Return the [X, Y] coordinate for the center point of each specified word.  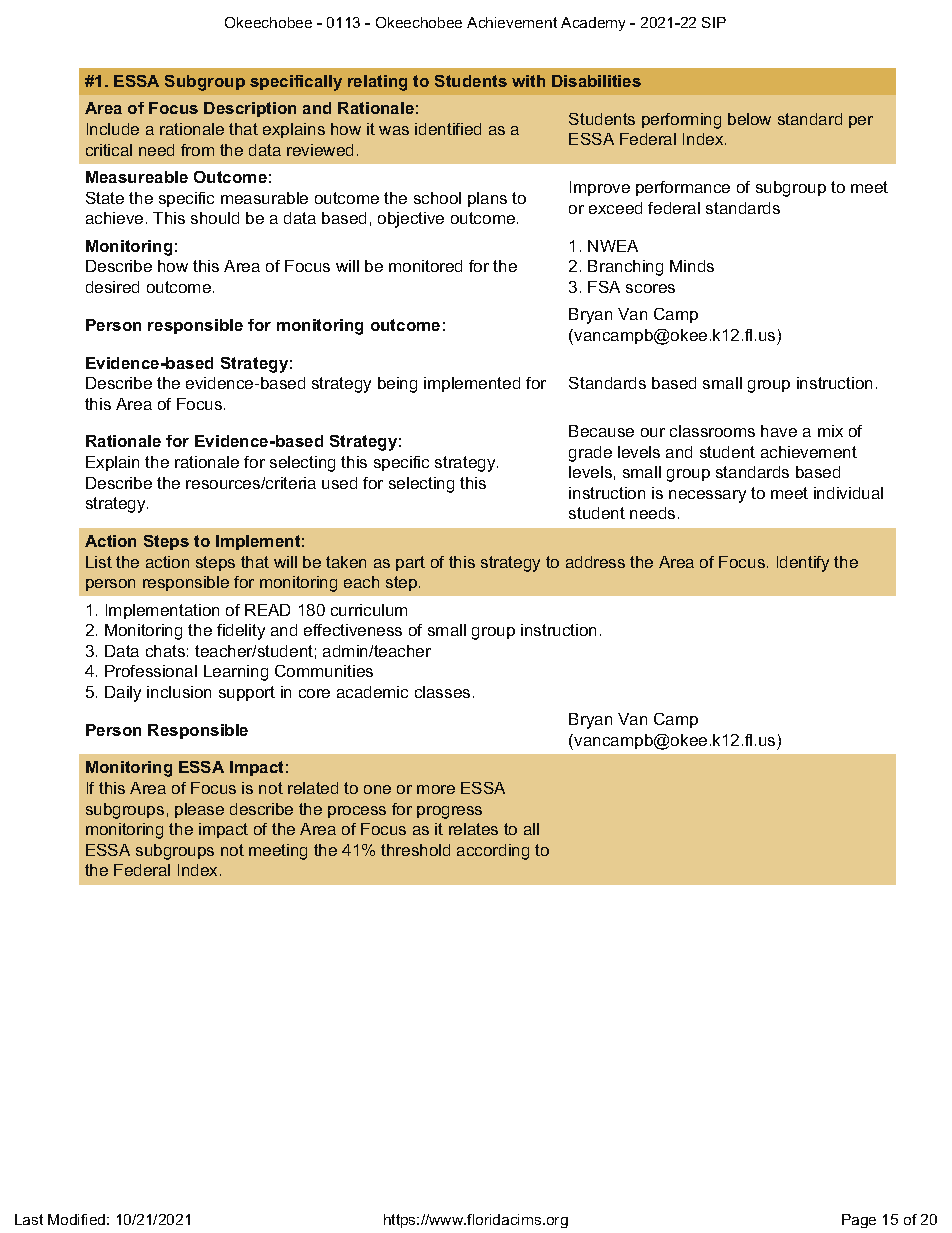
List [99, 562]
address [595, 562]
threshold [415, 850]
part [410, 563]
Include [113, 129]
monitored [425, 266]
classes [442, 692]
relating [377, 83]
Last [29, 1219]
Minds [692, 266]
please [199, 810]
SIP [714, 22]
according [493, 852]
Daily [123, 694]
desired [112, 287]
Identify [803, 564]
